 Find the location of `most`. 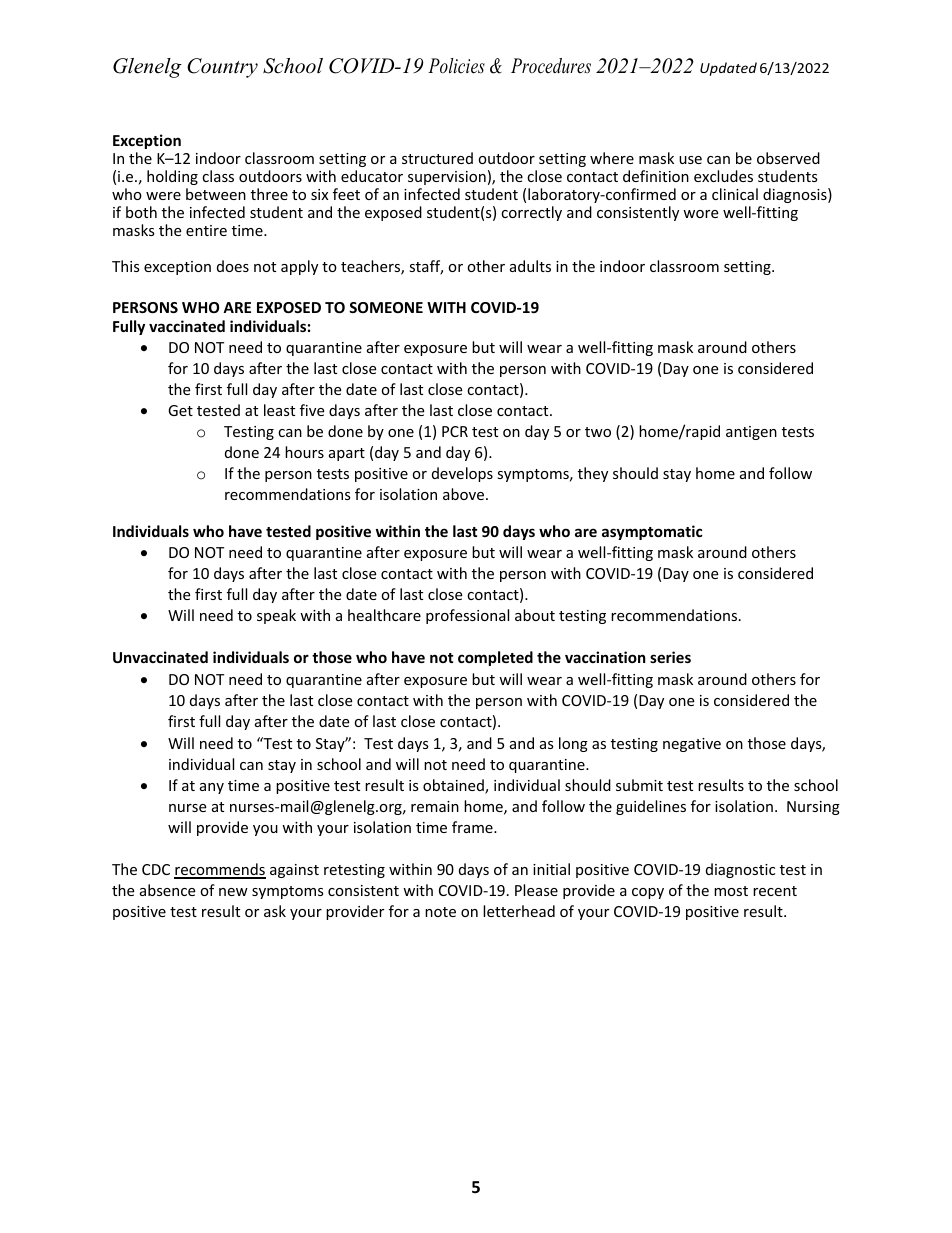

most is located at coordinates (731, 891).
